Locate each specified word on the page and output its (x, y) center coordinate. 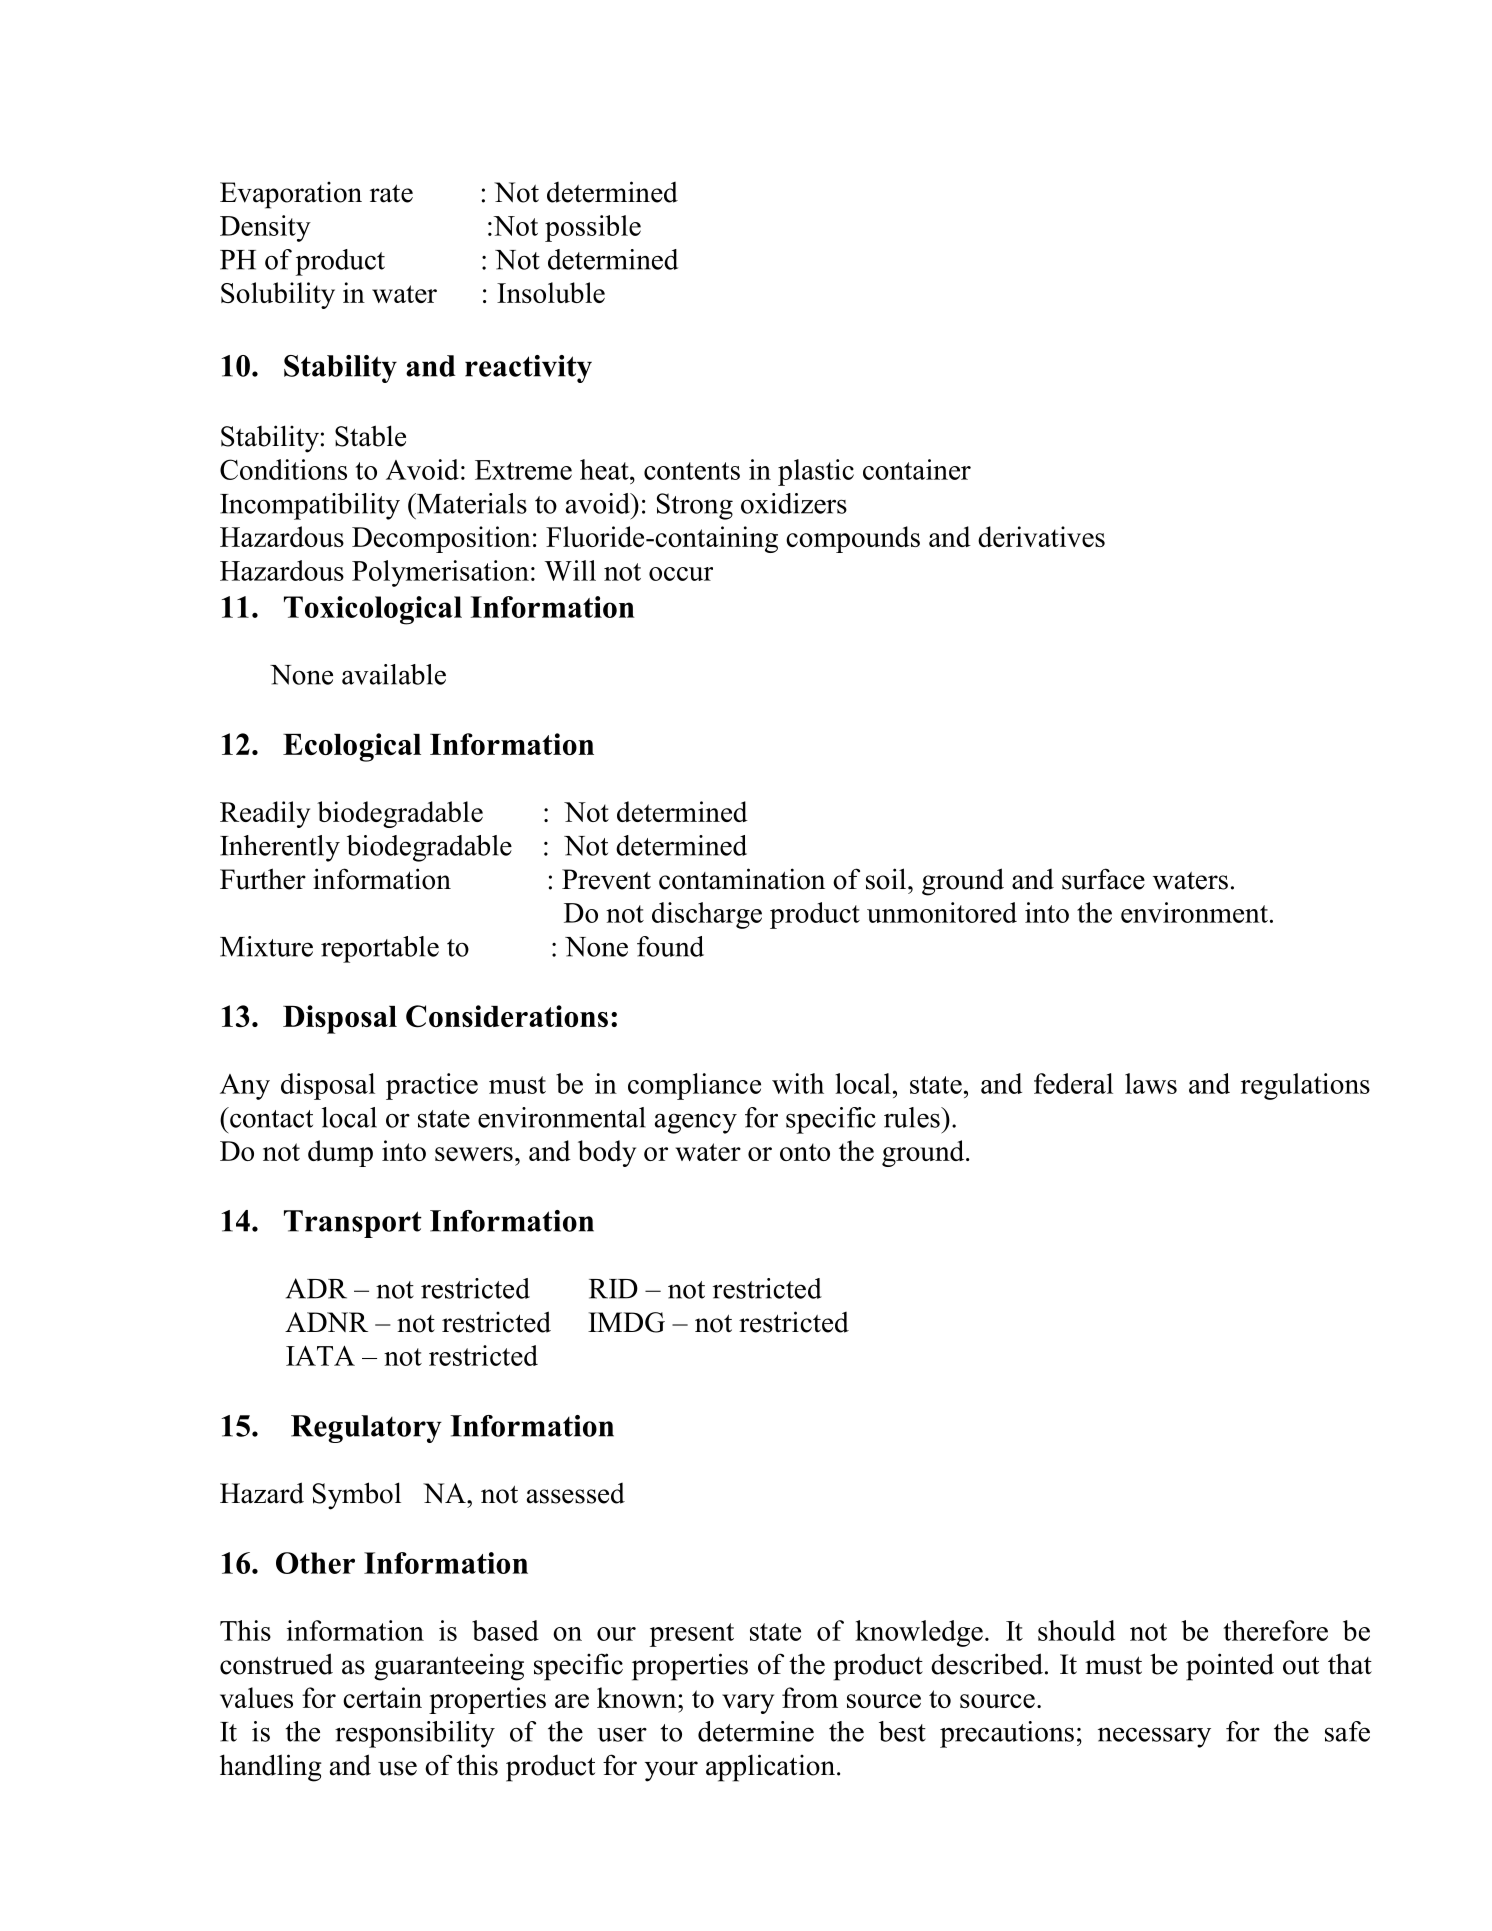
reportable (380, 949)
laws (1151, 1083)
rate (391, 193)
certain (382, 1697)
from (810, 1697)
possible (593, 228)
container (917, 469)
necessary (1154, 1737)
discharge (707, 915)
